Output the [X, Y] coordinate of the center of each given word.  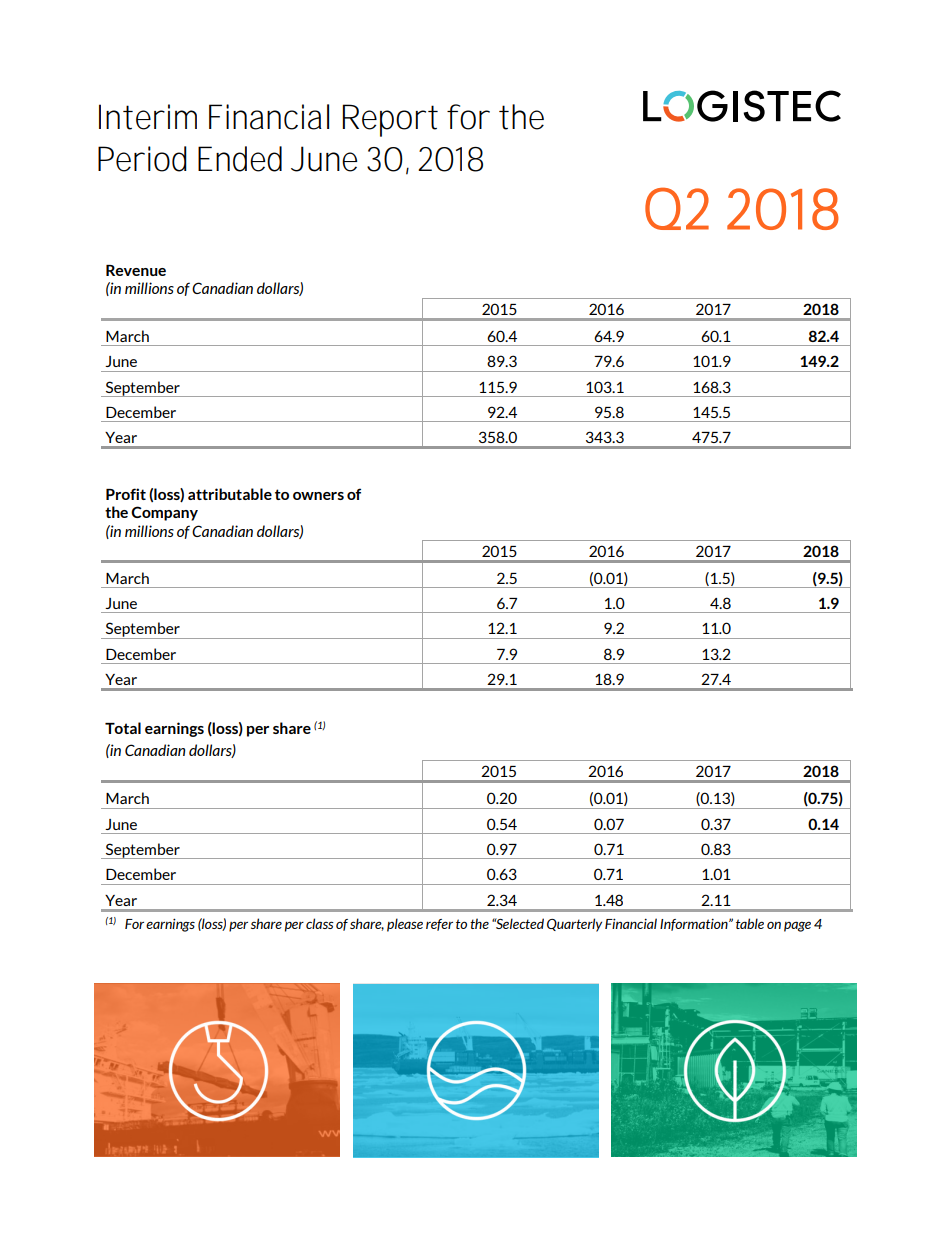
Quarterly [574, 925]
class [320, 923]
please [405, 925]
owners [318, 496]
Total [123, 728]
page [797, 926]
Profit [126, 494]
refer [439, 925]
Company [164, 513]
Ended [240, 159]
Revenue [136, 270]
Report [390, 120]
